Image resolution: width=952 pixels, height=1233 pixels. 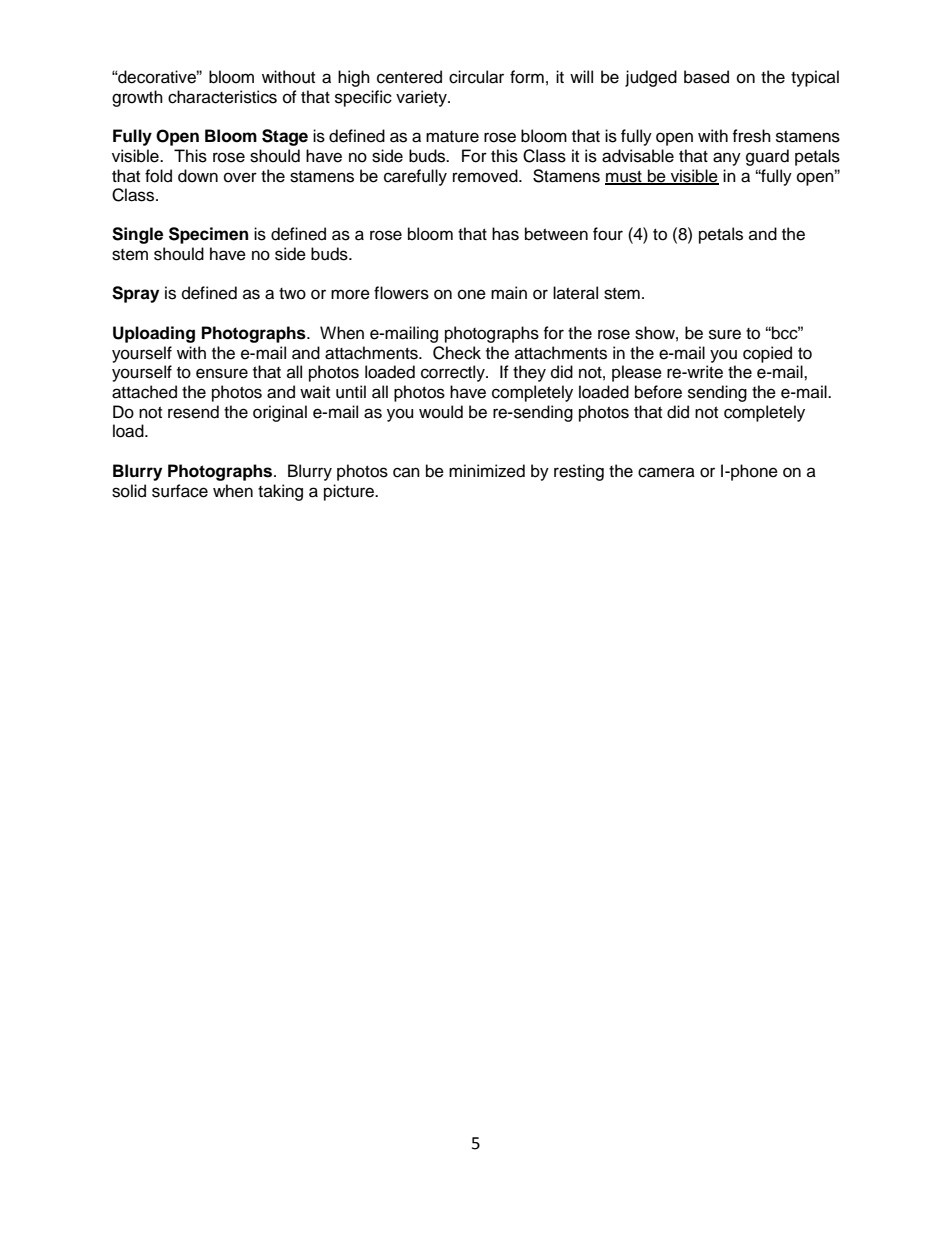 I want to click on has, so click(x=505, y=234).
